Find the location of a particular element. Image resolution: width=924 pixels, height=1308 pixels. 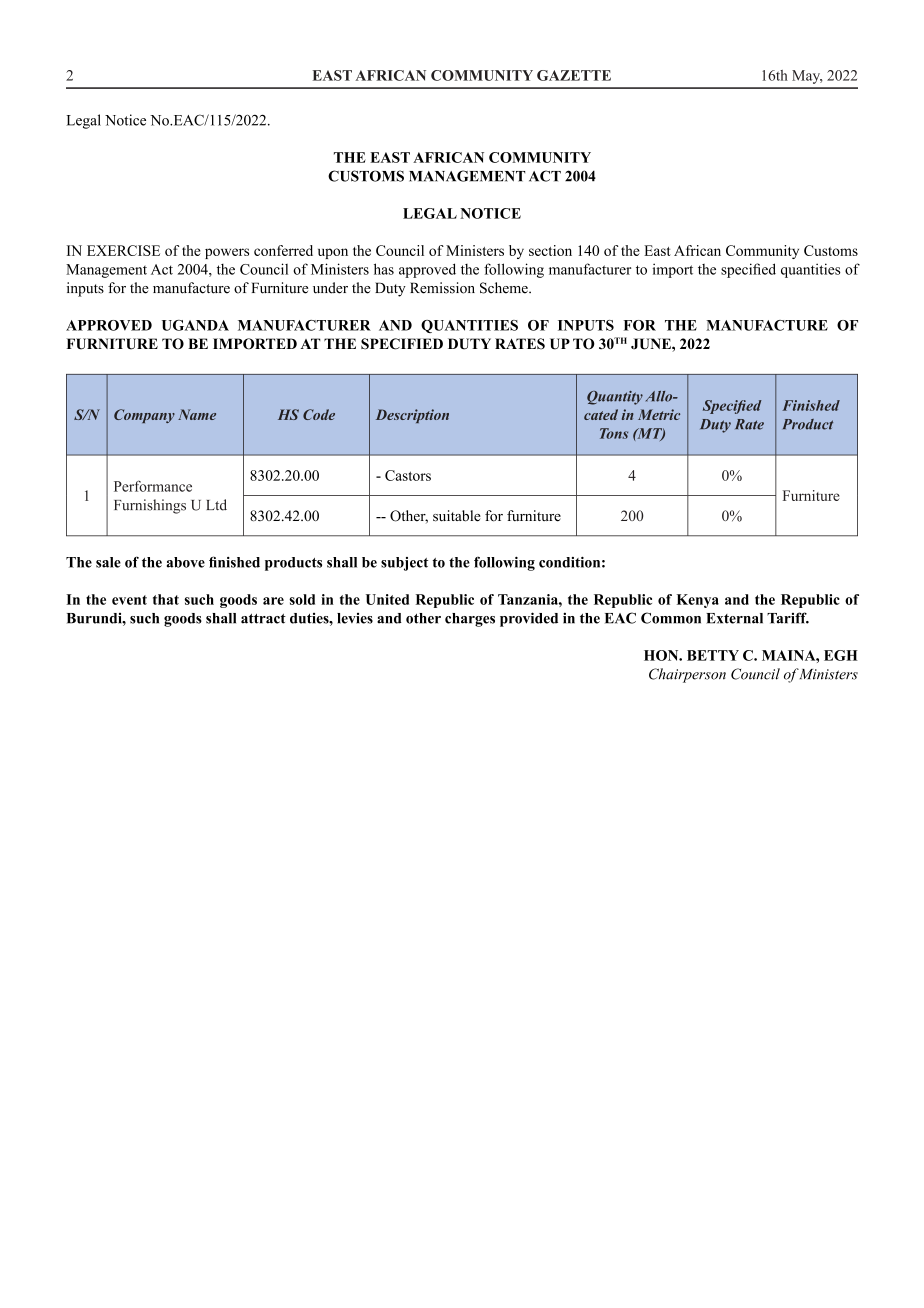

Tons is located at coordinates (614, 433).
